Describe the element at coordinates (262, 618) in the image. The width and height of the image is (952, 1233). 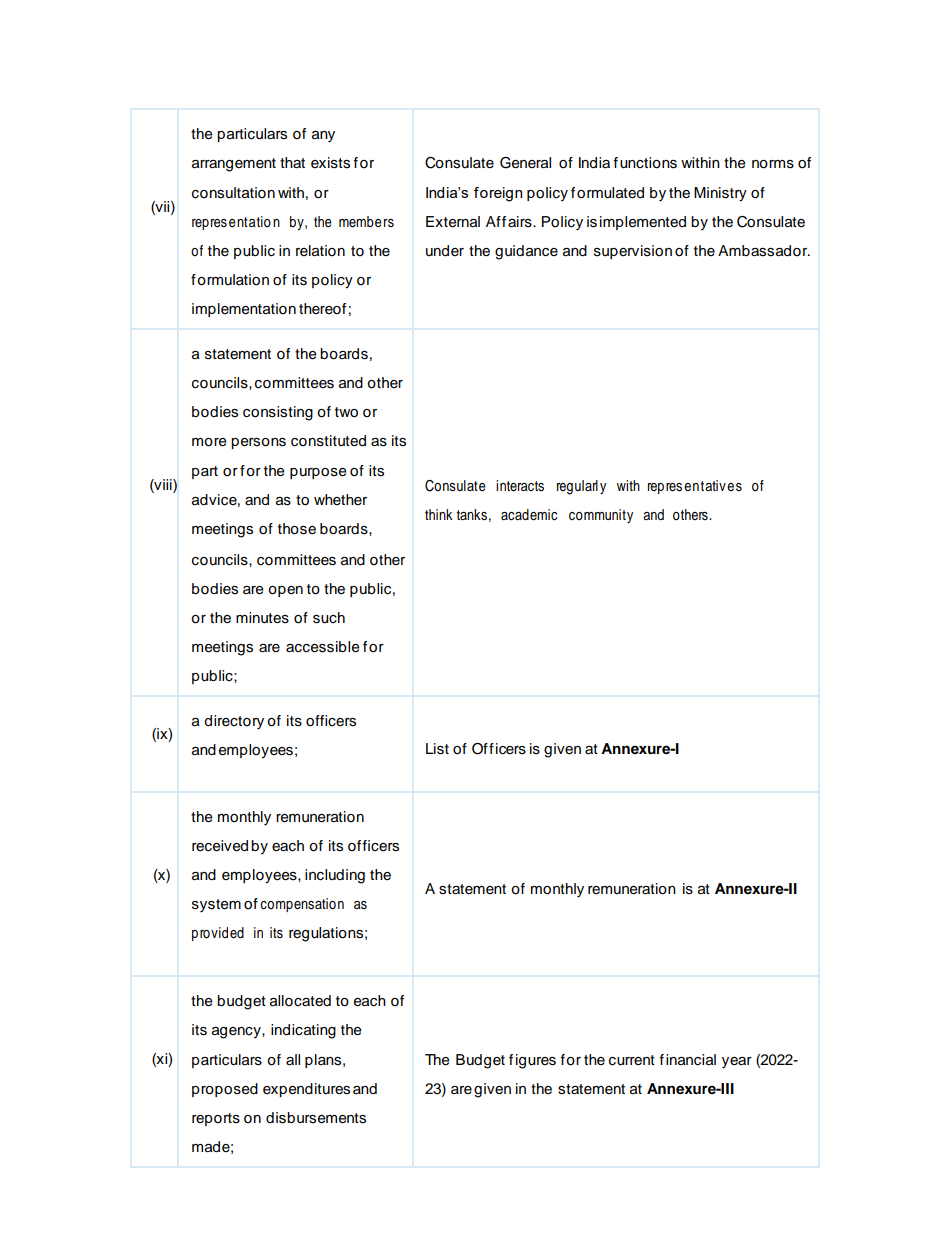
I see `minutes` at that location.
